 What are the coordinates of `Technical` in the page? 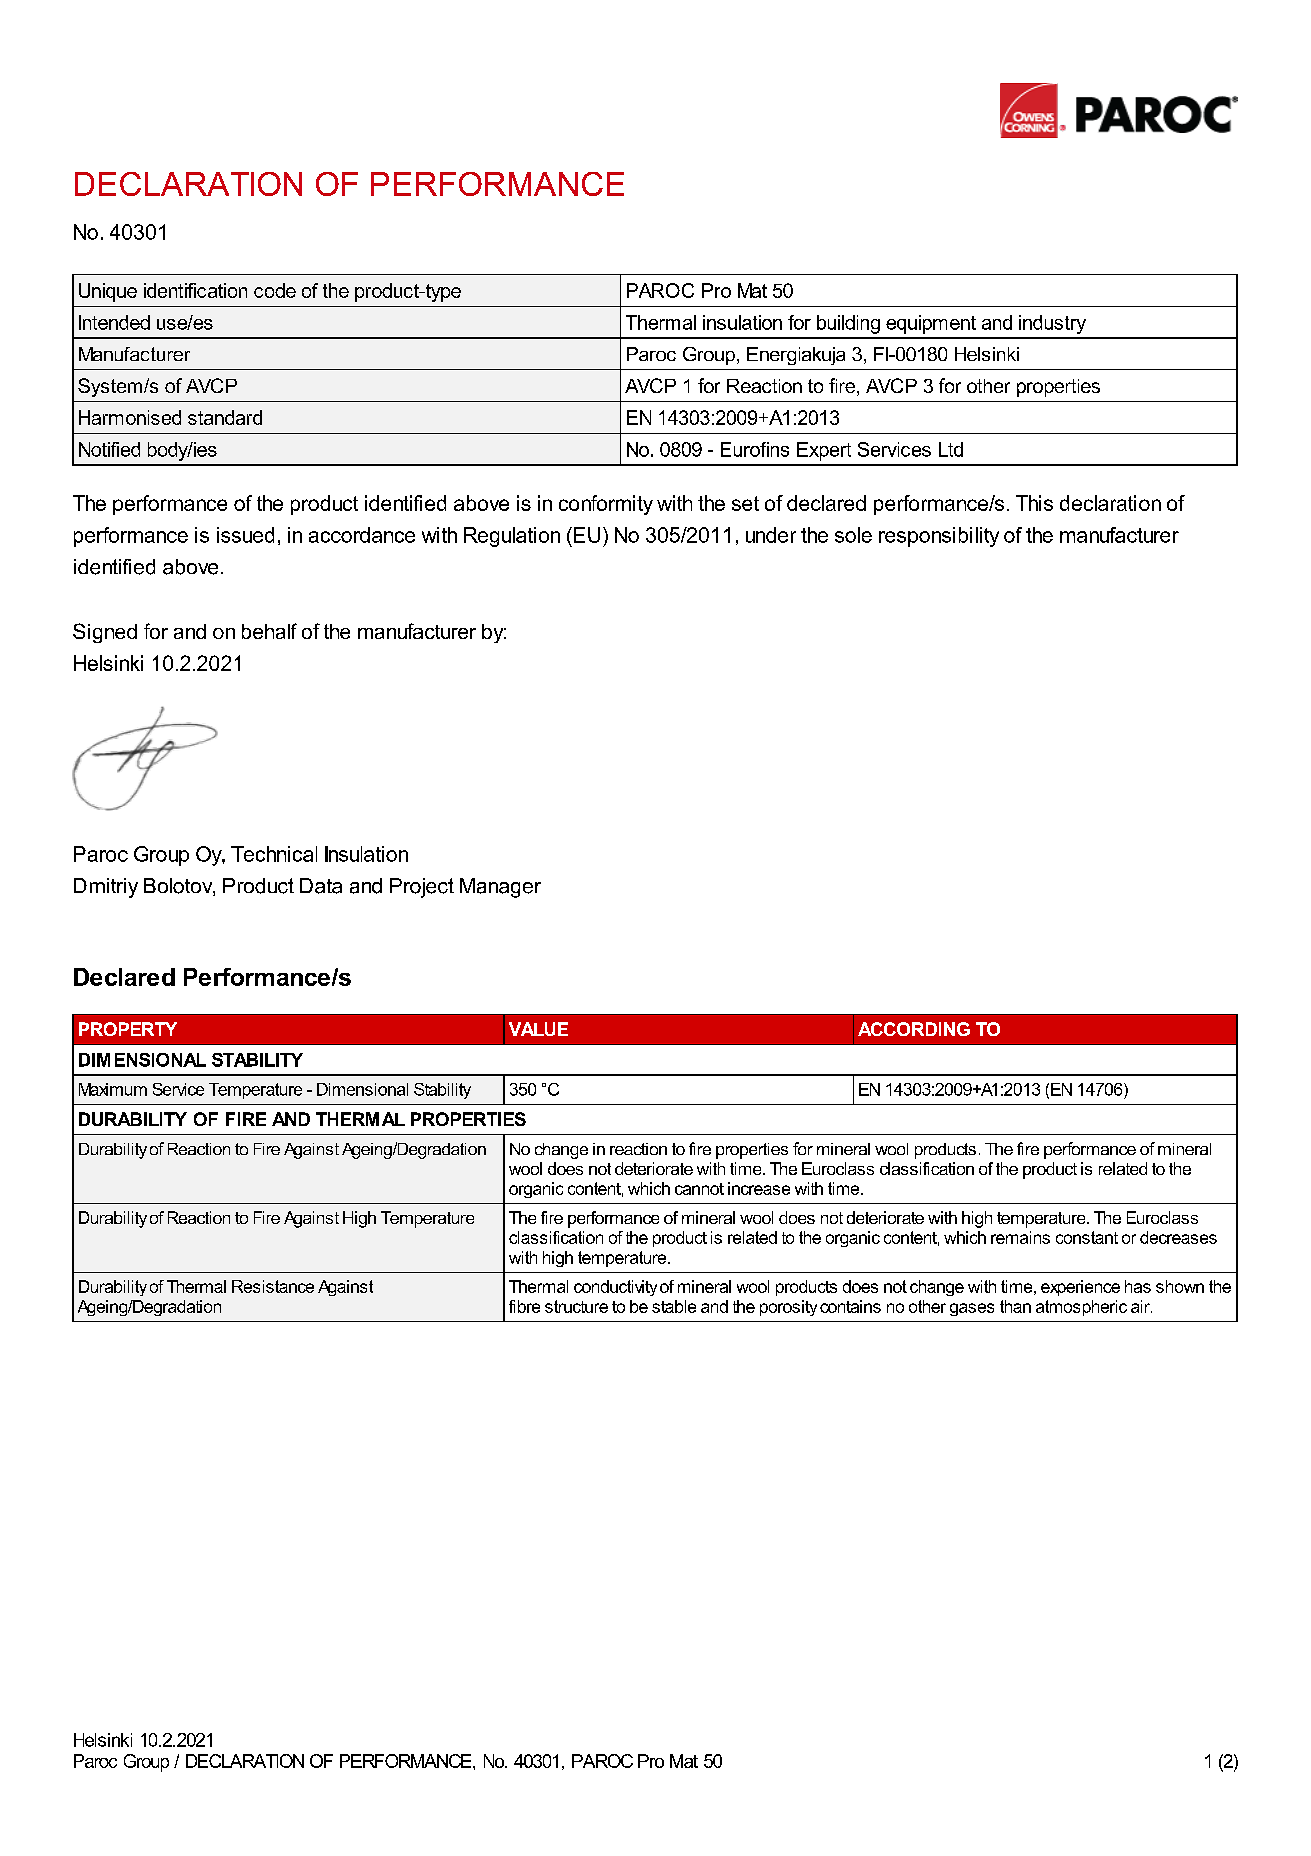 It's located at (274, 854).
